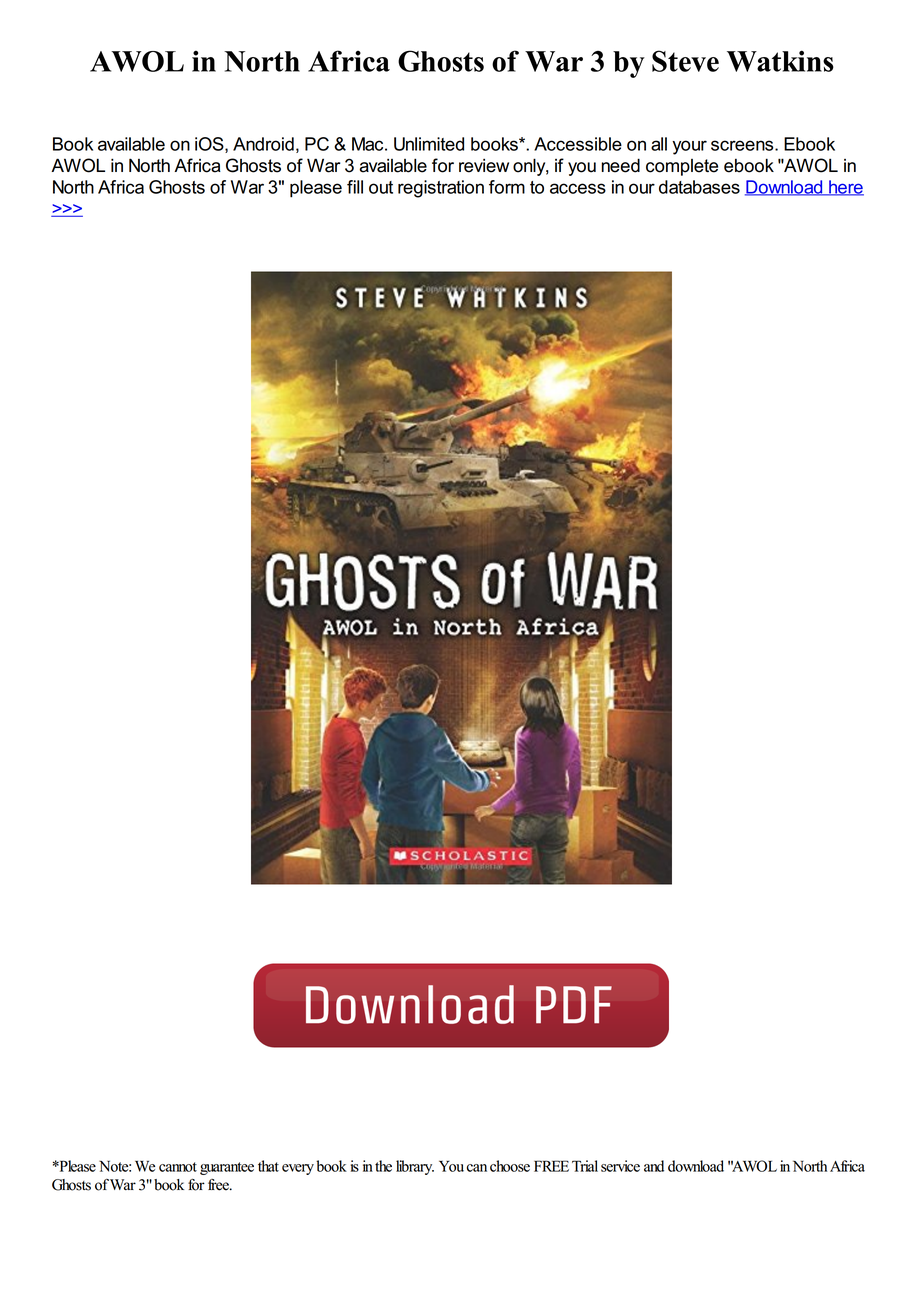 Image resolution: width=924 pixels, height=1308 pixels. What do you see at coordinates (507, 187) in the screenshot?
I see `form` at bounding box center [507, 187].
